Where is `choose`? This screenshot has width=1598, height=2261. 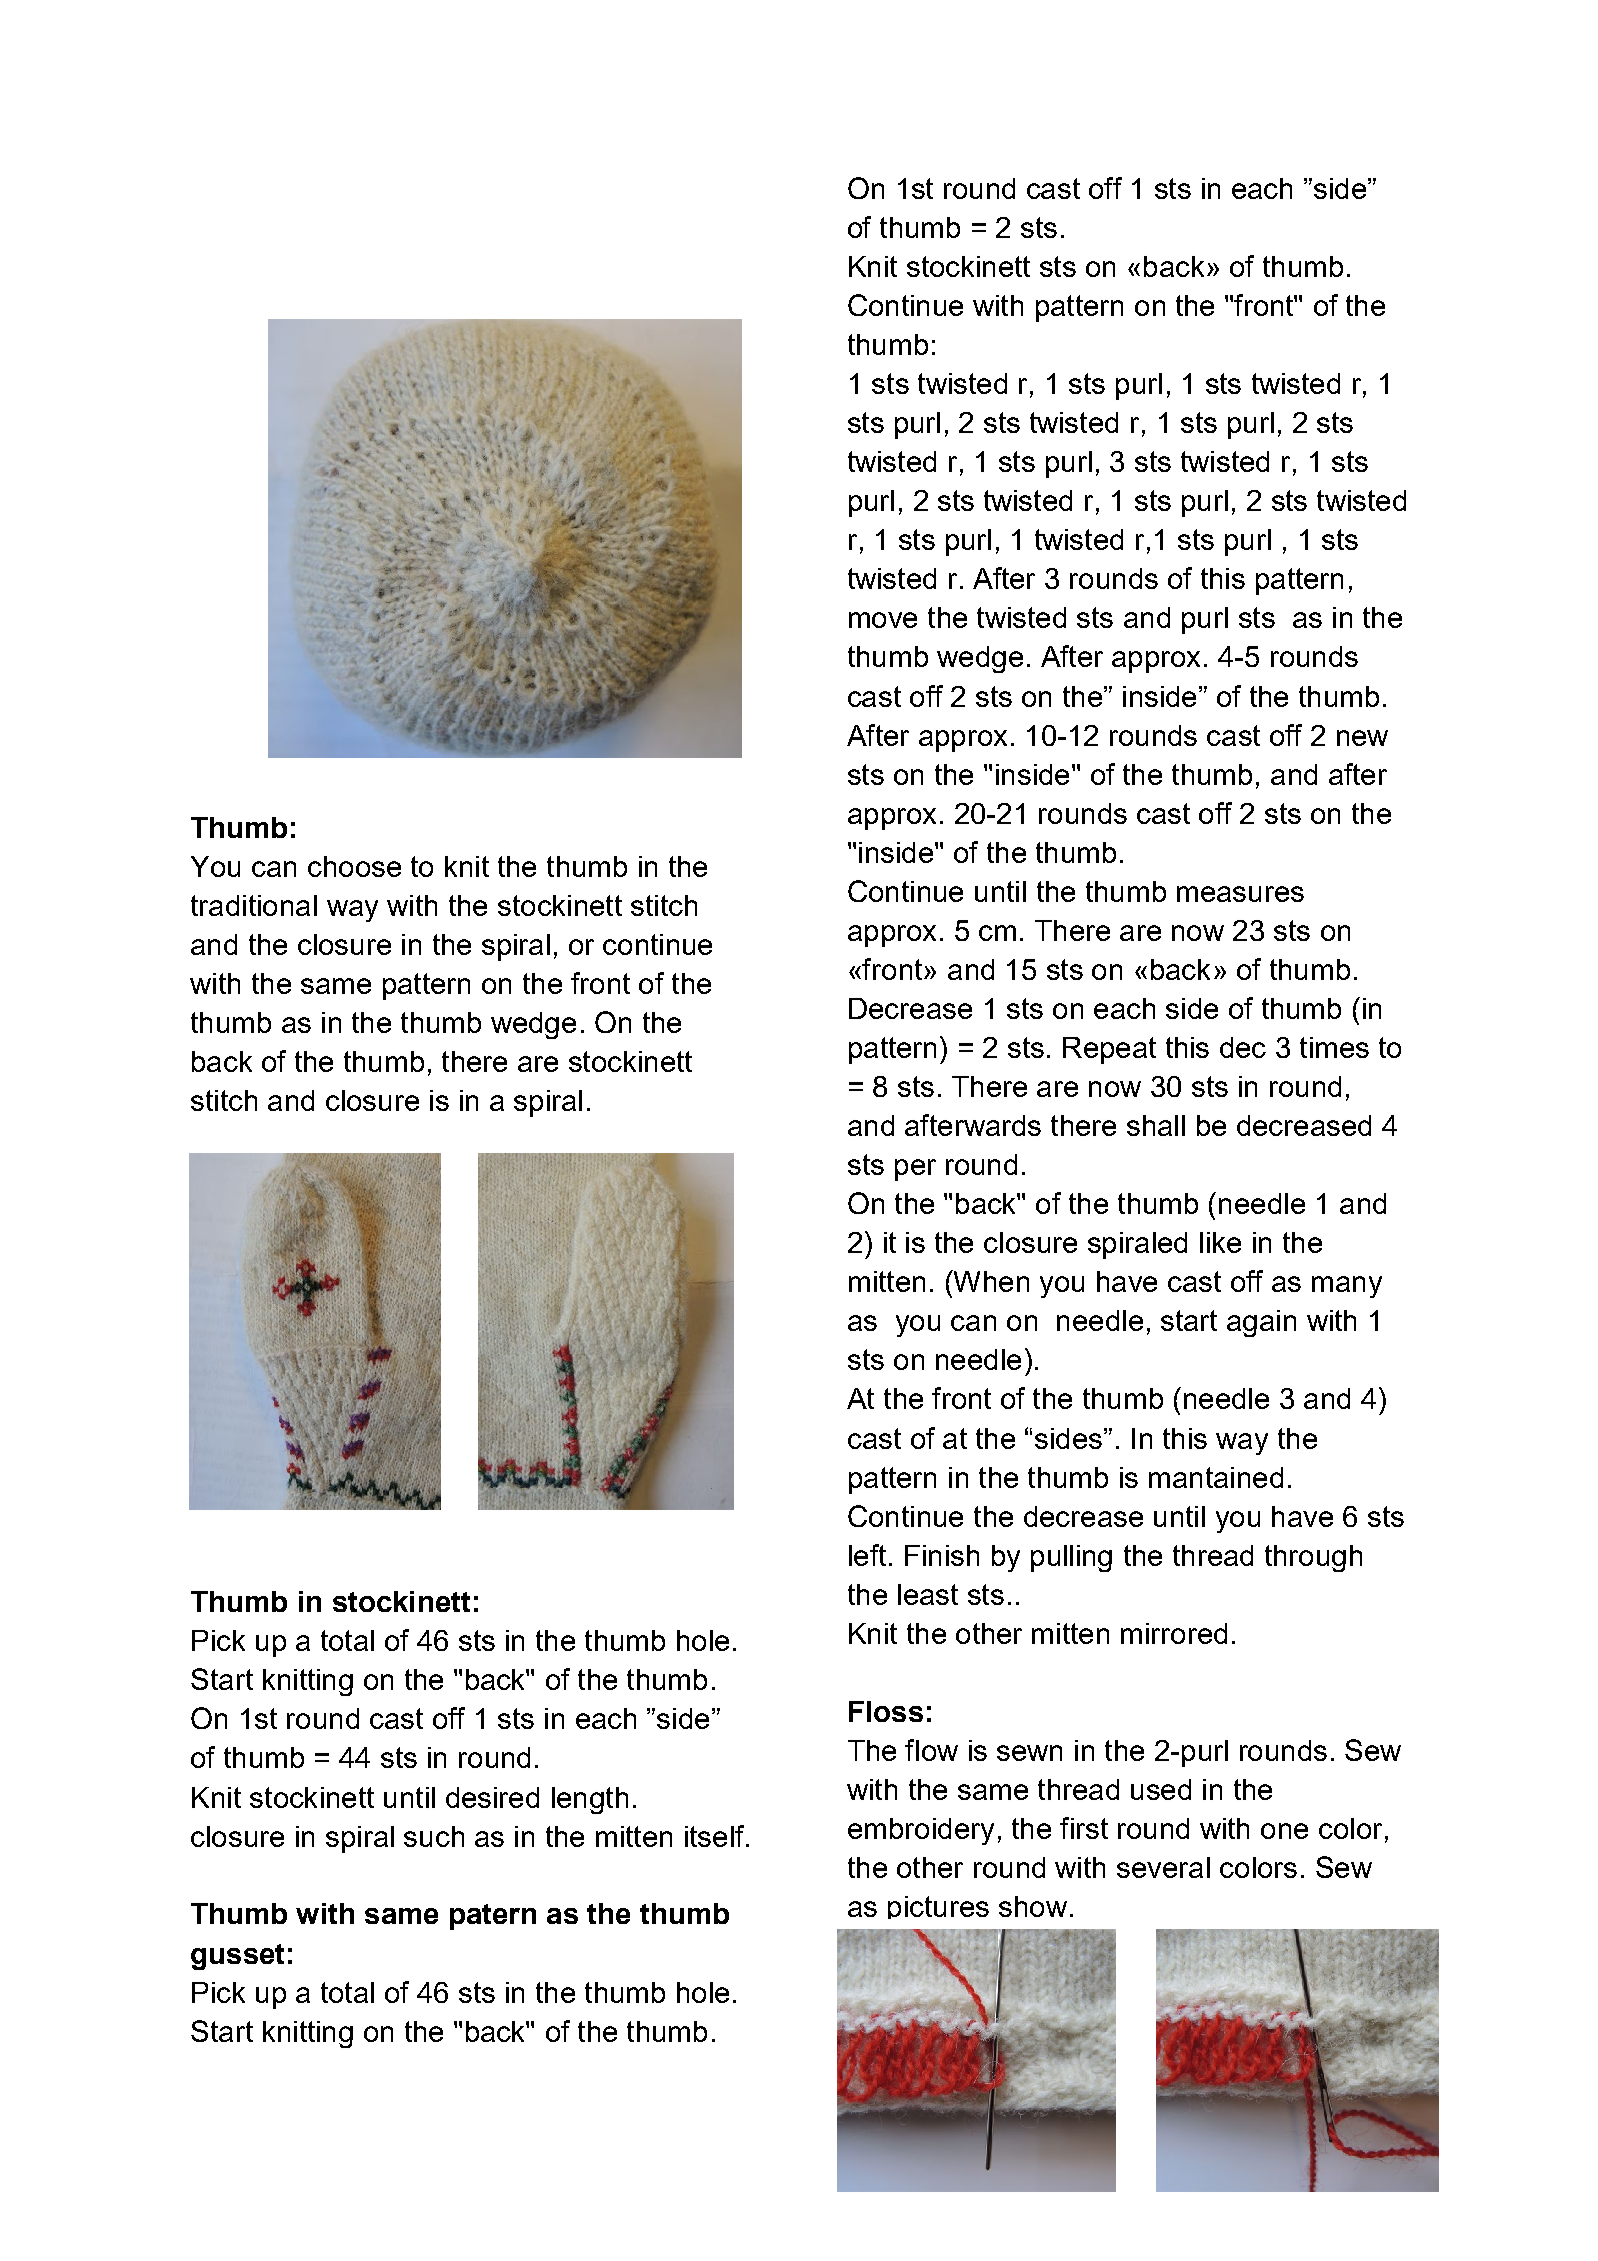
choose is located at coordinates (354, 866).
